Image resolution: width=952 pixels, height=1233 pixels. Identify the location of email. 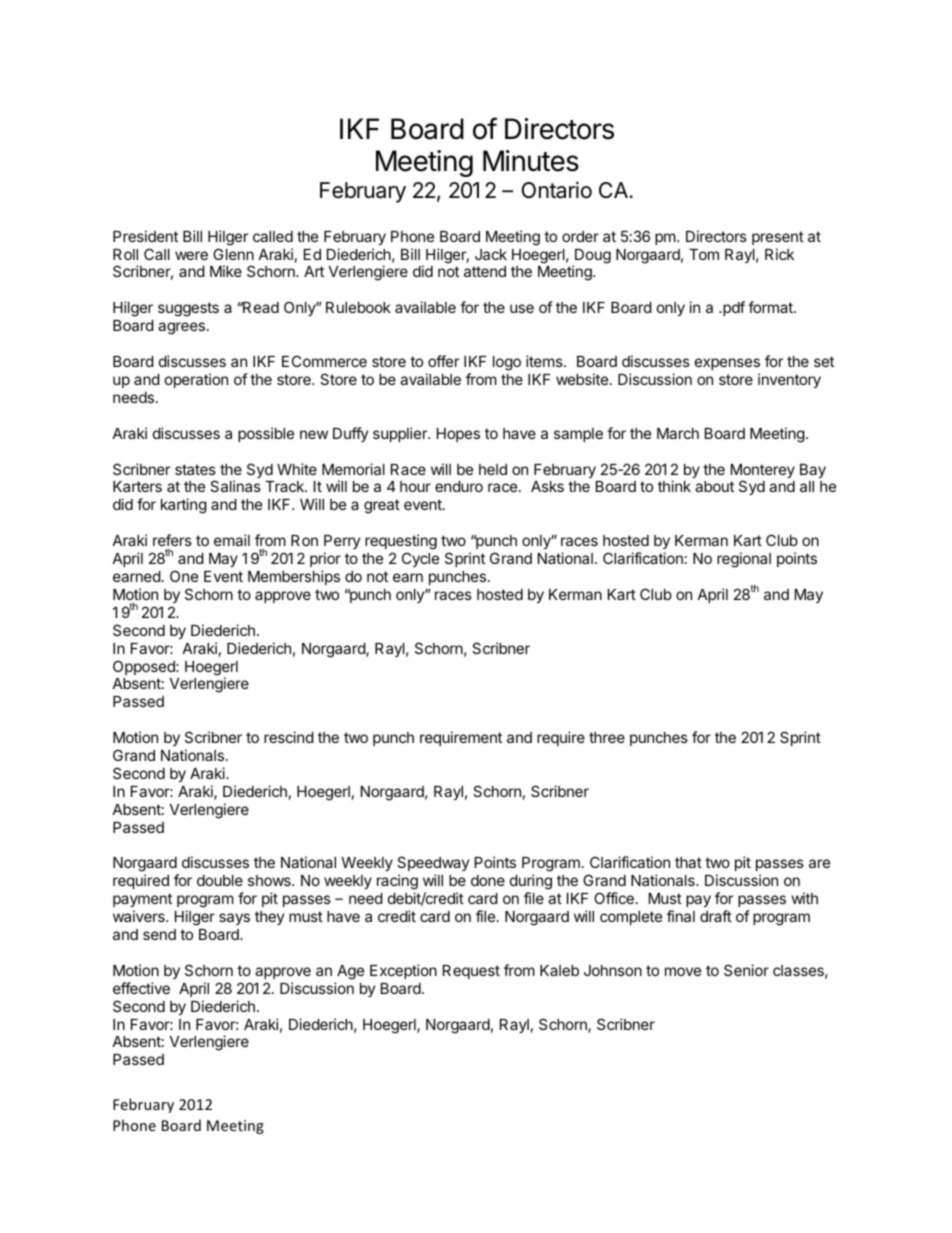
(232, 540).
